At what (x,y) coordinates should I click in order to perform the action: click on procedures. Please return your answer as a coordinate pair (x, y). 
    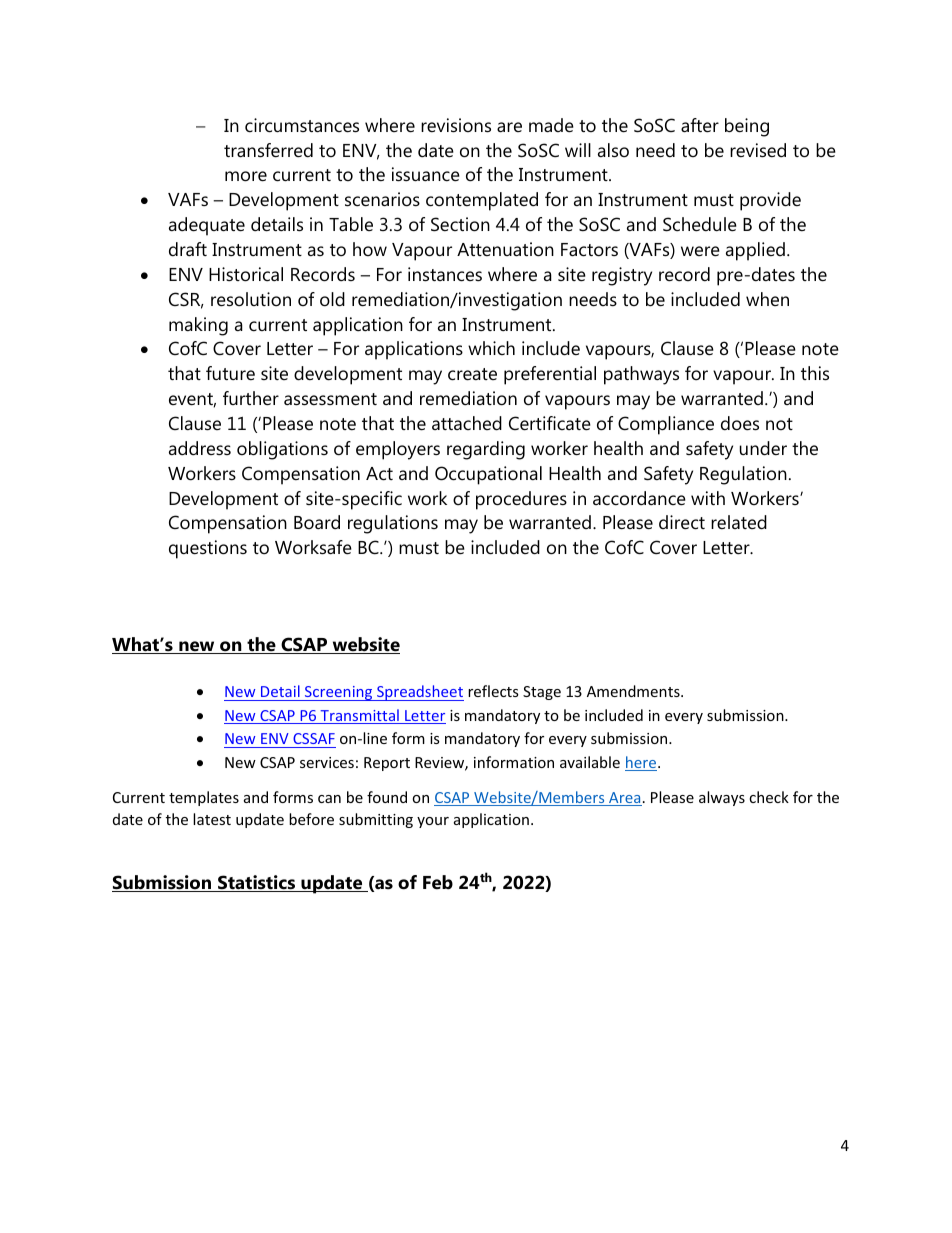
    Looking at the image, I should click on (521, 500).
